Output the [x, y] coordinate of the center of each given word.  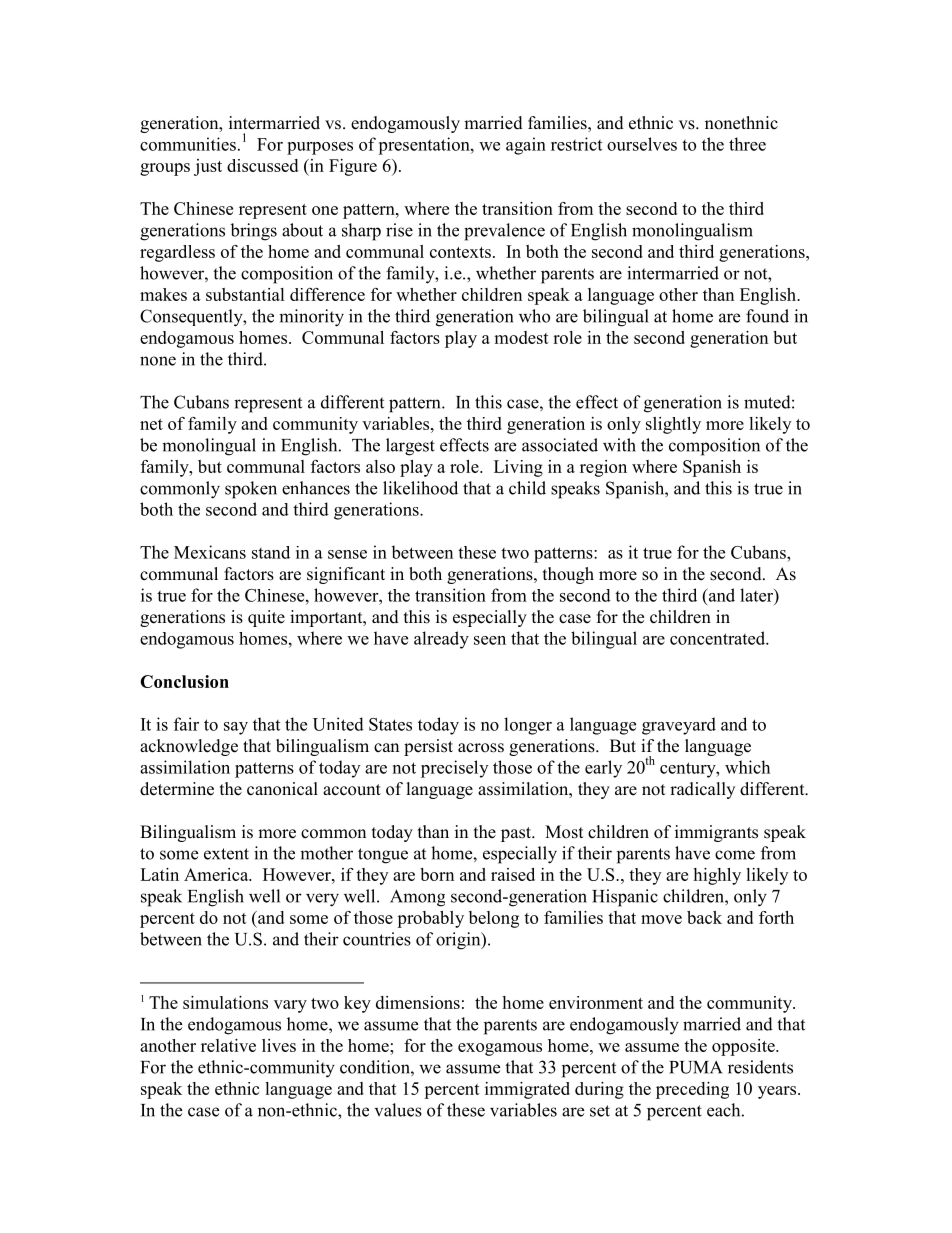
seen [490, 640]
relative [228, 1045]
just [208, 167]
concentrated [718, 638]
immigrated [527, 1090]
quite [266, 618]
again [526, 146]
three [747, 144]
